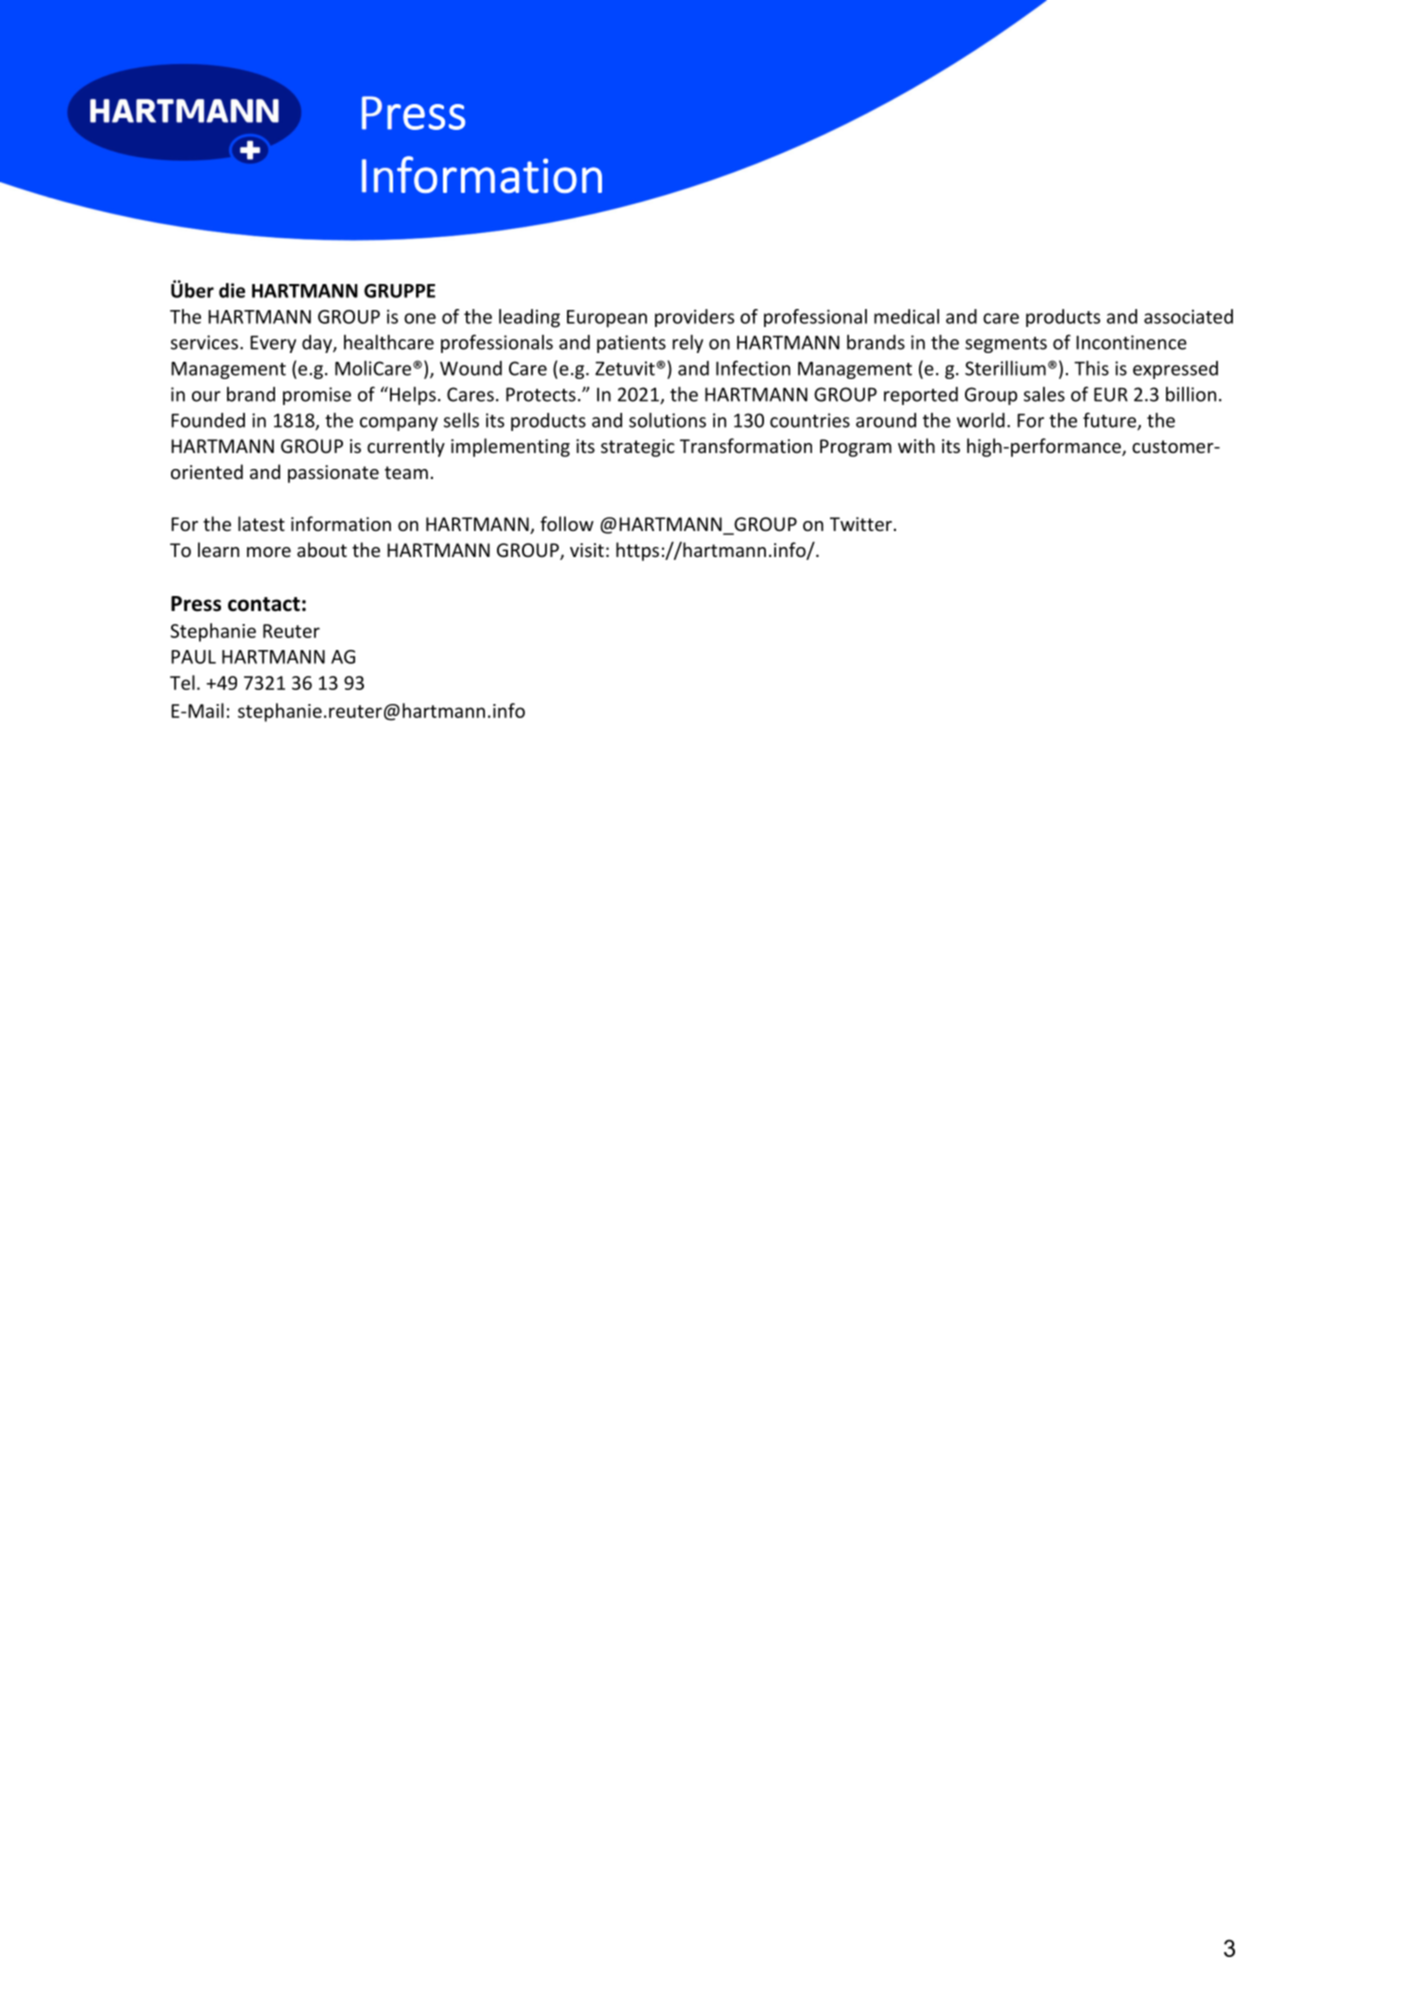  Describe the element at coordinates (232, 290) in the document. I see `die` at that location.
